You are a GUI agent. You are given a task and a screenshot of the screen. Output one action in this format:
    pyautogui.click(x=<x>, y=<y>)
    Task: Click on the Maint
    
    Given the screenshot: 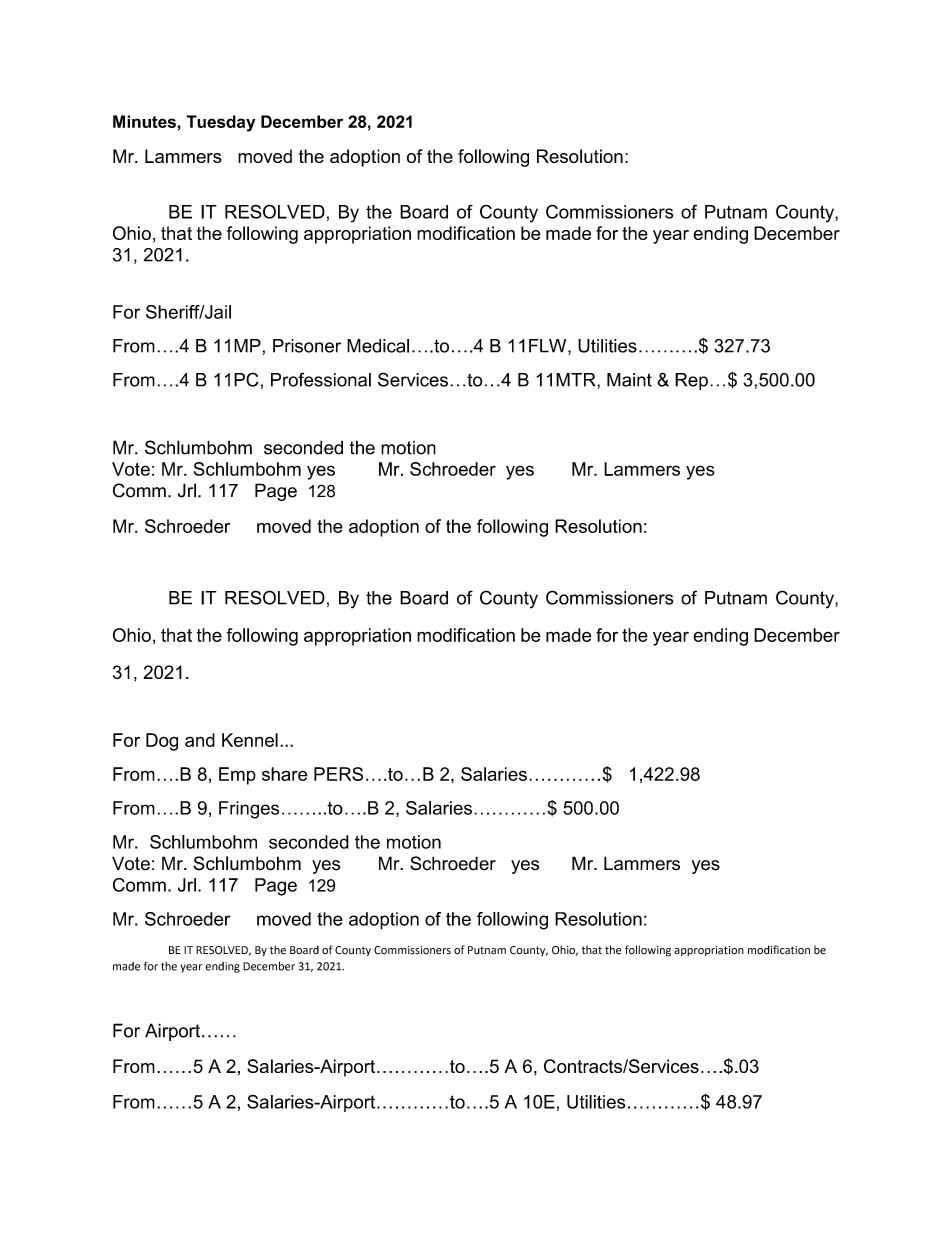 What is the action you would take?
    pyautogui.click(x=629, y=380)
